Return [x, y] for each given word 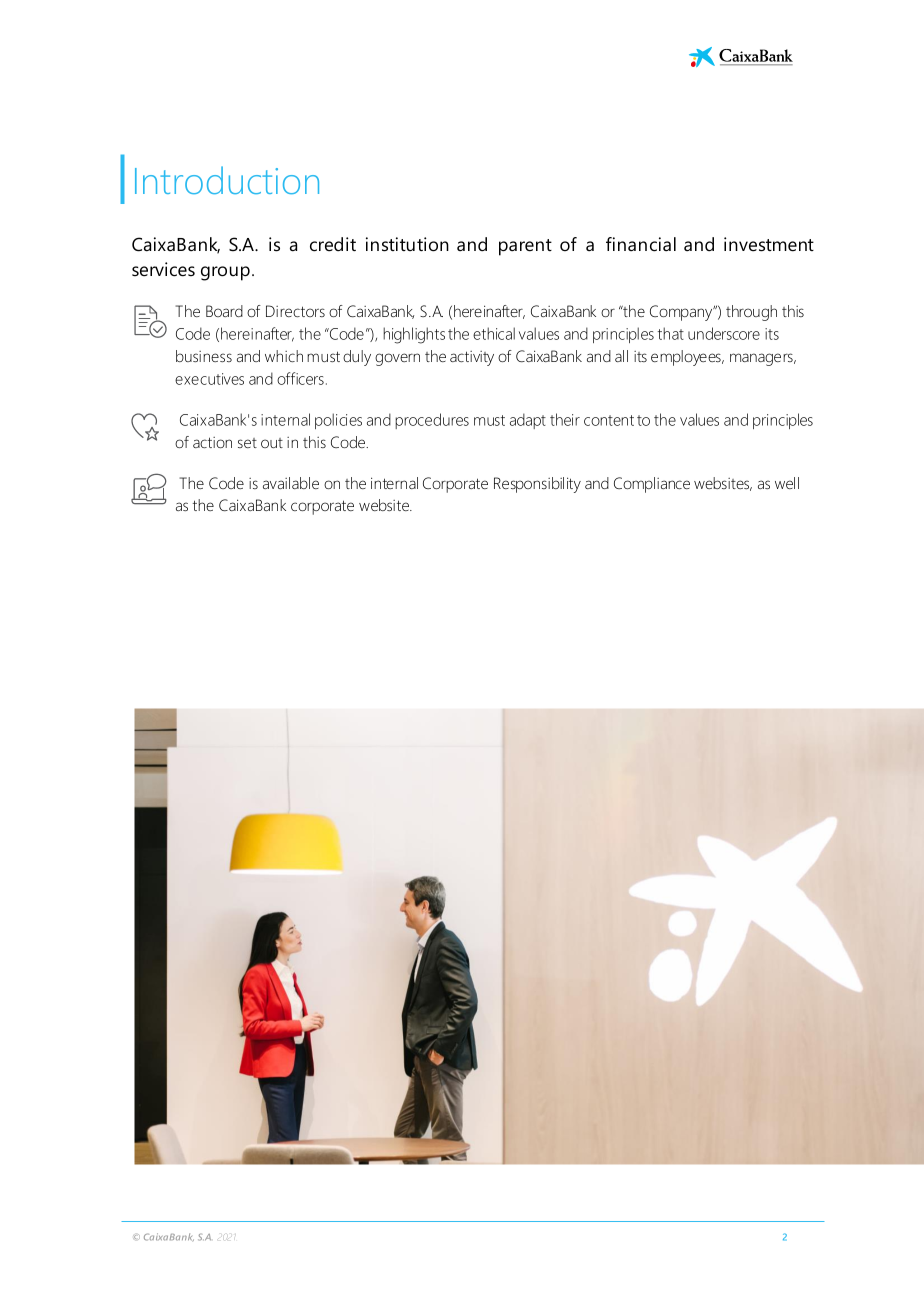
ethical [494, 333]
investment [769, 244]
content [609, 420]
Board [224, 311]
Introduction [227, 180]
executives [209, 379]
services [163, 269]
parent [525, 247]
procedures [432, 421]
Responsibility [537, 485]
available [291, 483]
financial [641, 244]
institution [407, 244]
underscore [724, 333]
